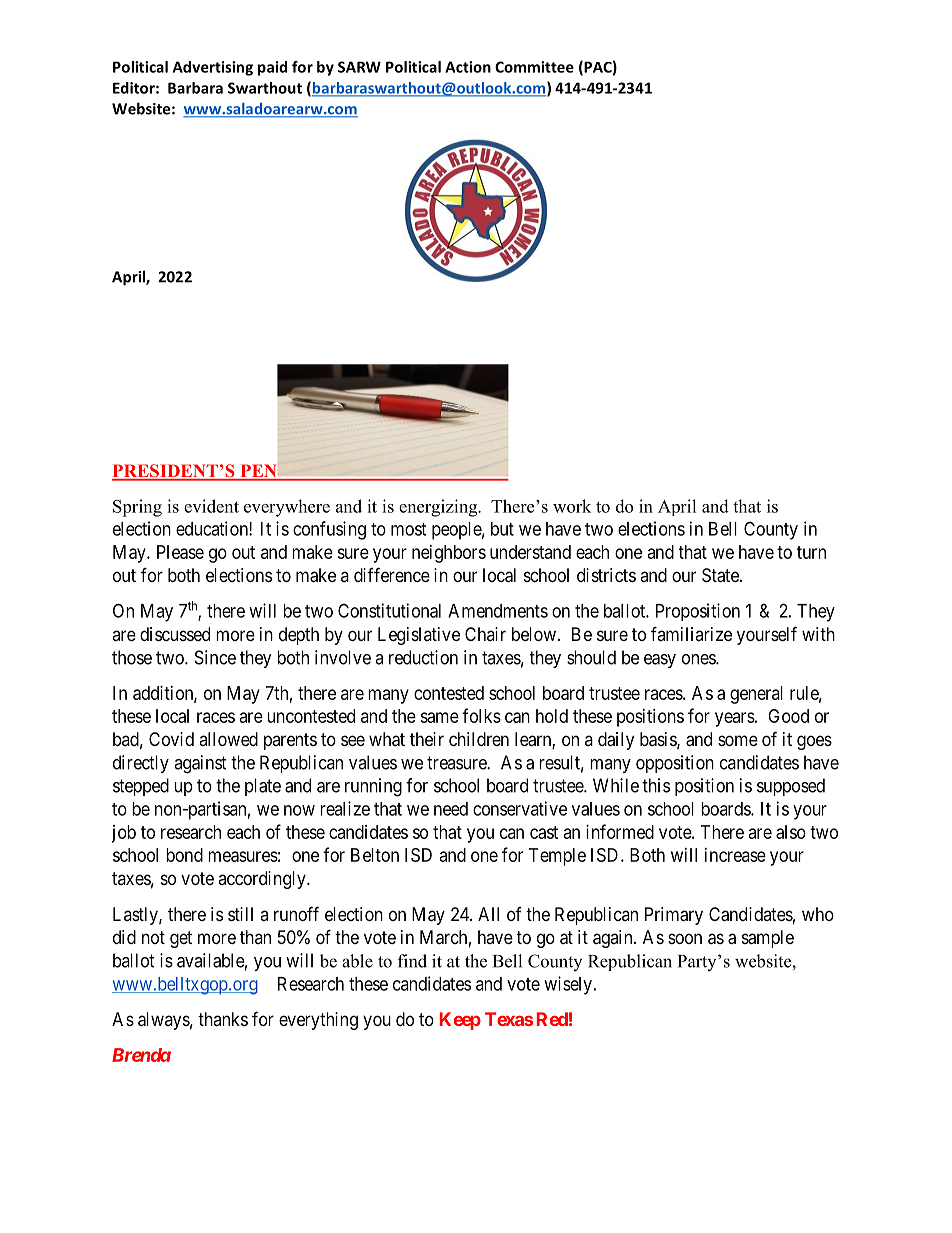  I want to click on evident, so click(211, 506).
